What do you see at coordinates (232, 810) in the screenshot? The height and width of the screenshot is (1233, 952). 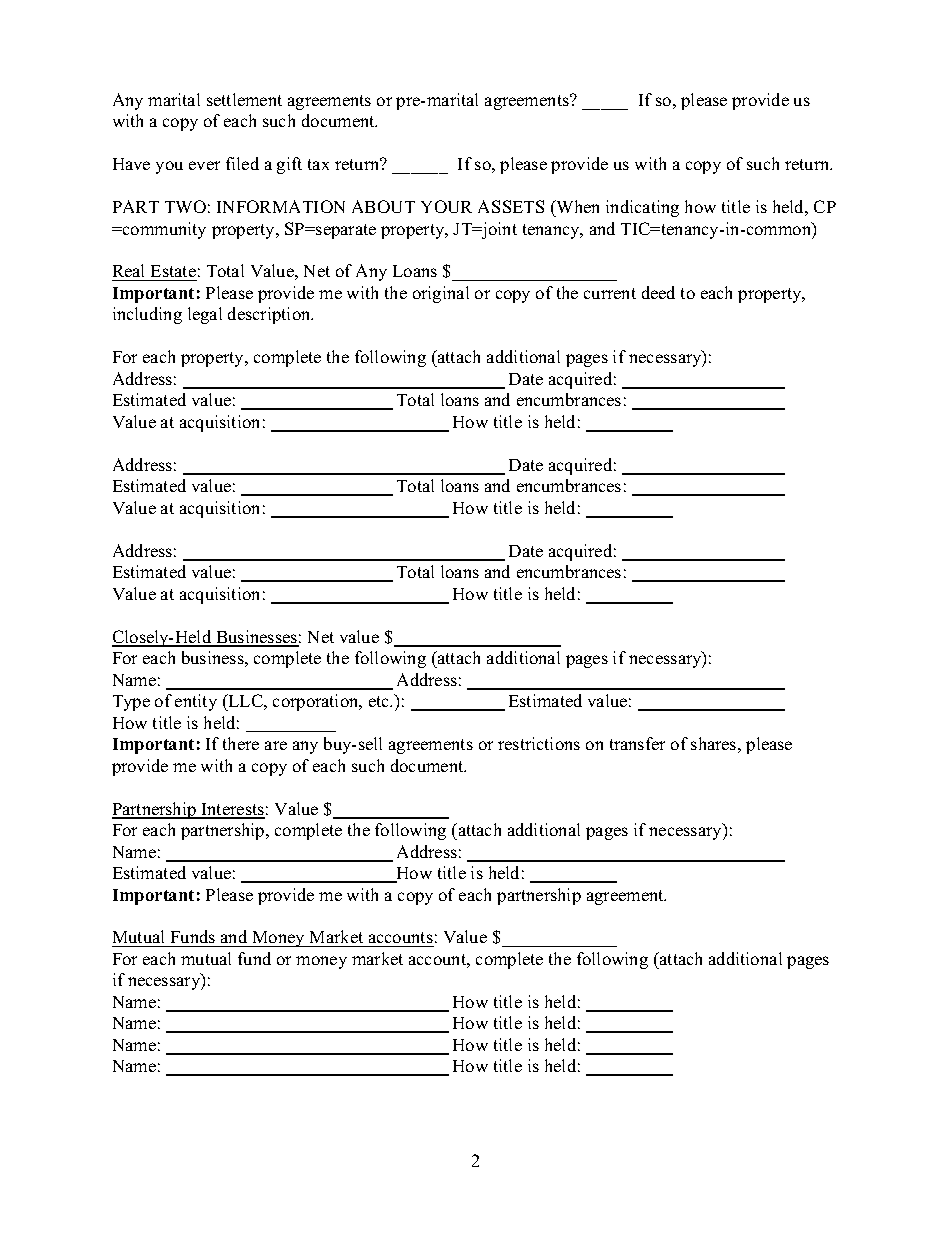 I see `Interests` at bounding box center [232, 810].
